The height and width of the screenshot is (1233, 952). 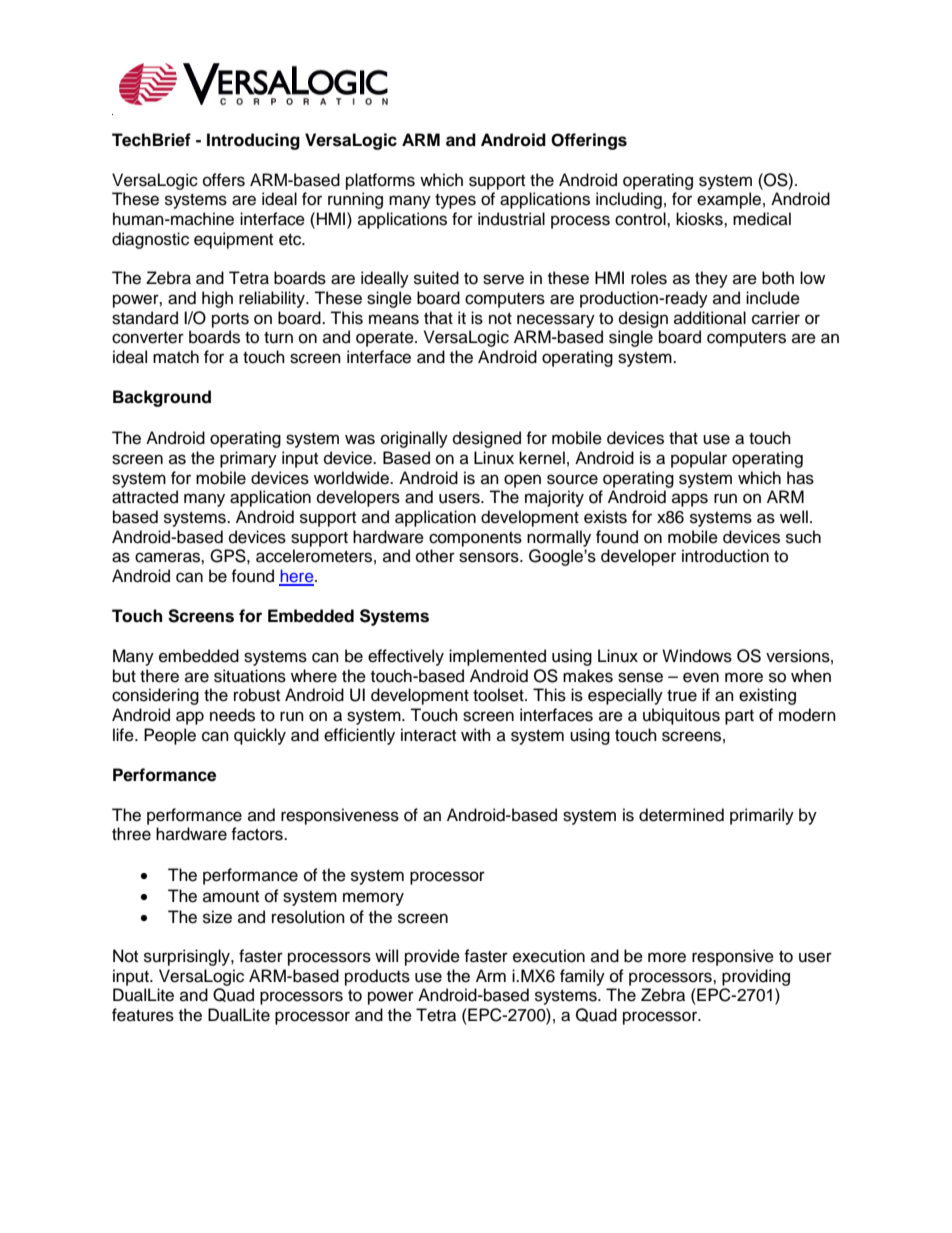 What do you see at coordinates (522, 481) in the screenshot?
I see `open` at bounding box center [522, 481].
